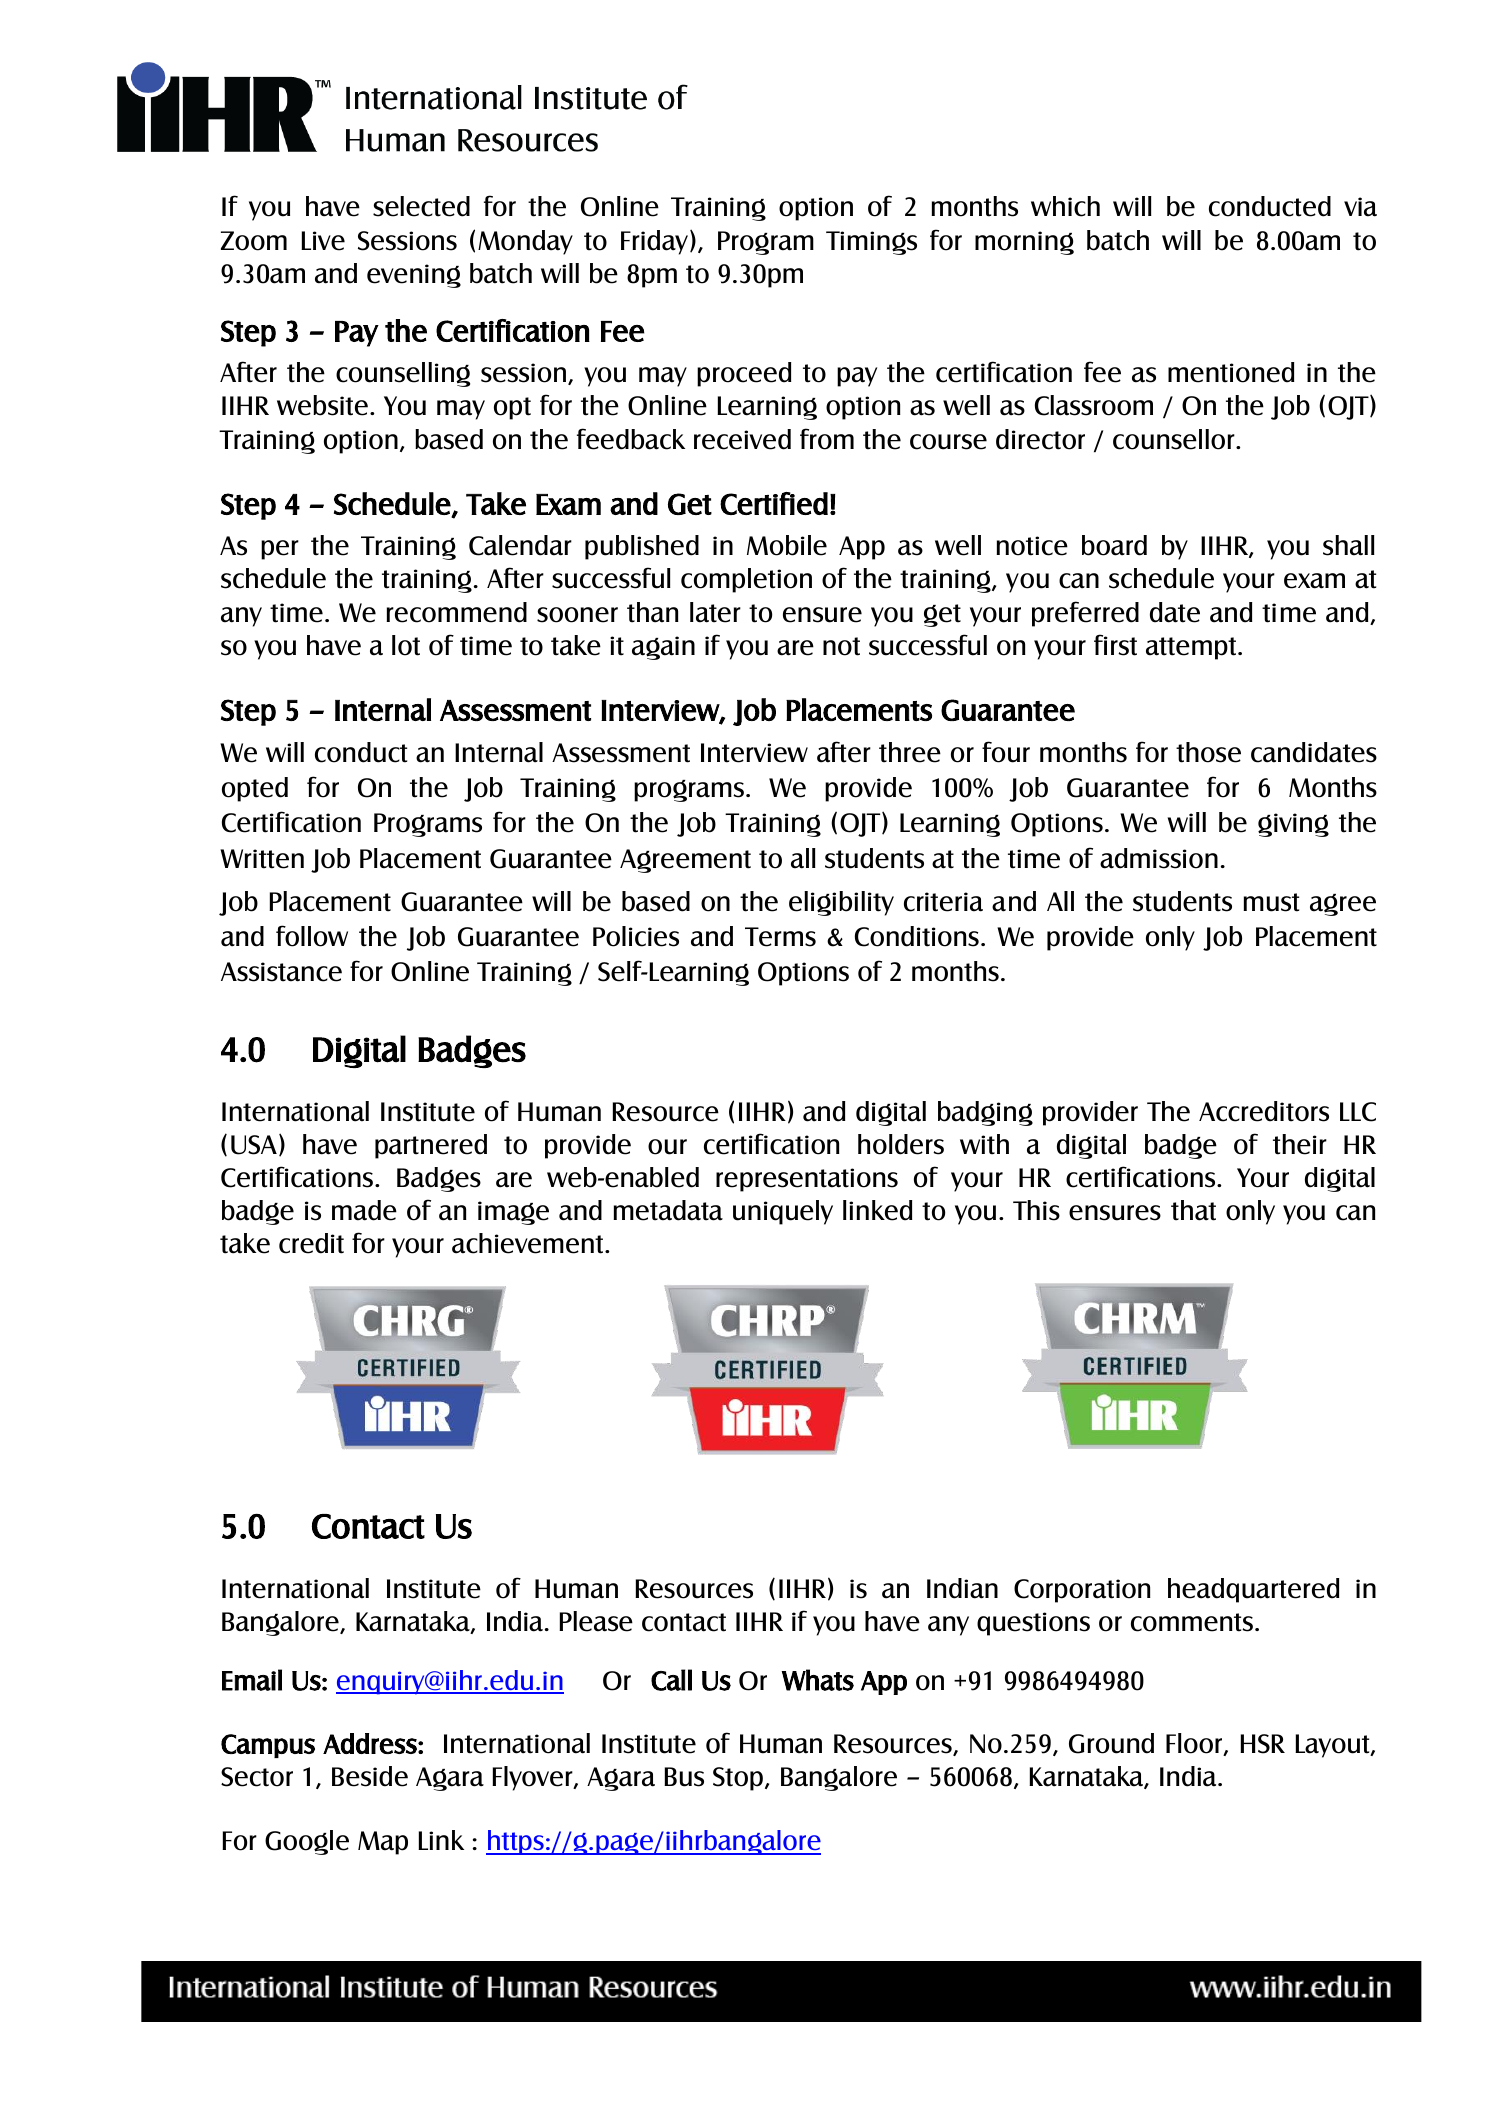 This screenshot has height=2119, width=1498. Describe the element at coordinates (414, 276) in the screenshot. I see `evening` at that location.
